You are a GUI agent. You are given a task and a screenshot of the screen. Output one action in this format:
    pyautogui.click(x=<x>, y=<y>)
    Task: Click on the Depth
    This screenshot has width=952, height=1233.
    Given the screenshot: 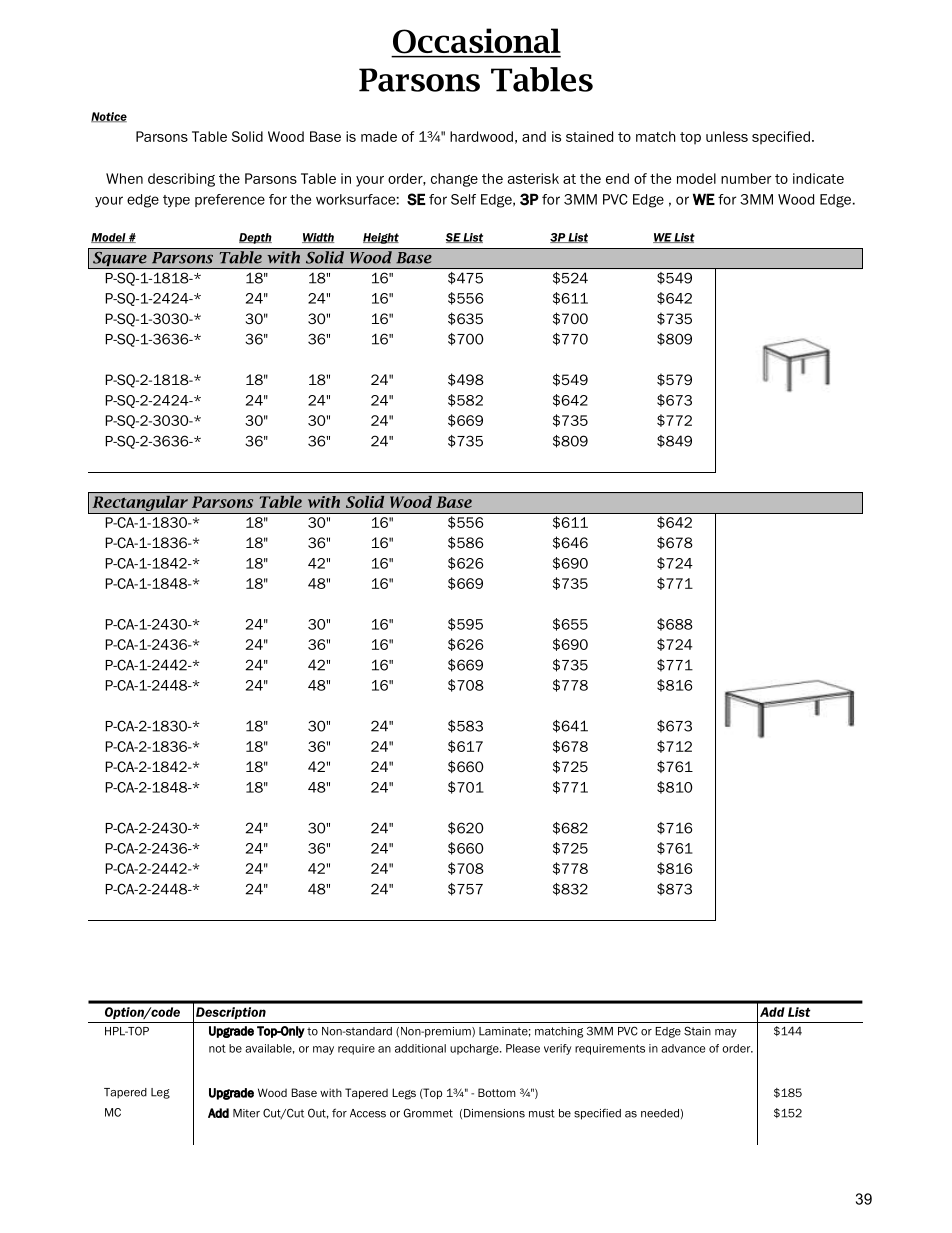 What is the action you would take?
    pyautogui.click(x=255, y=238)
